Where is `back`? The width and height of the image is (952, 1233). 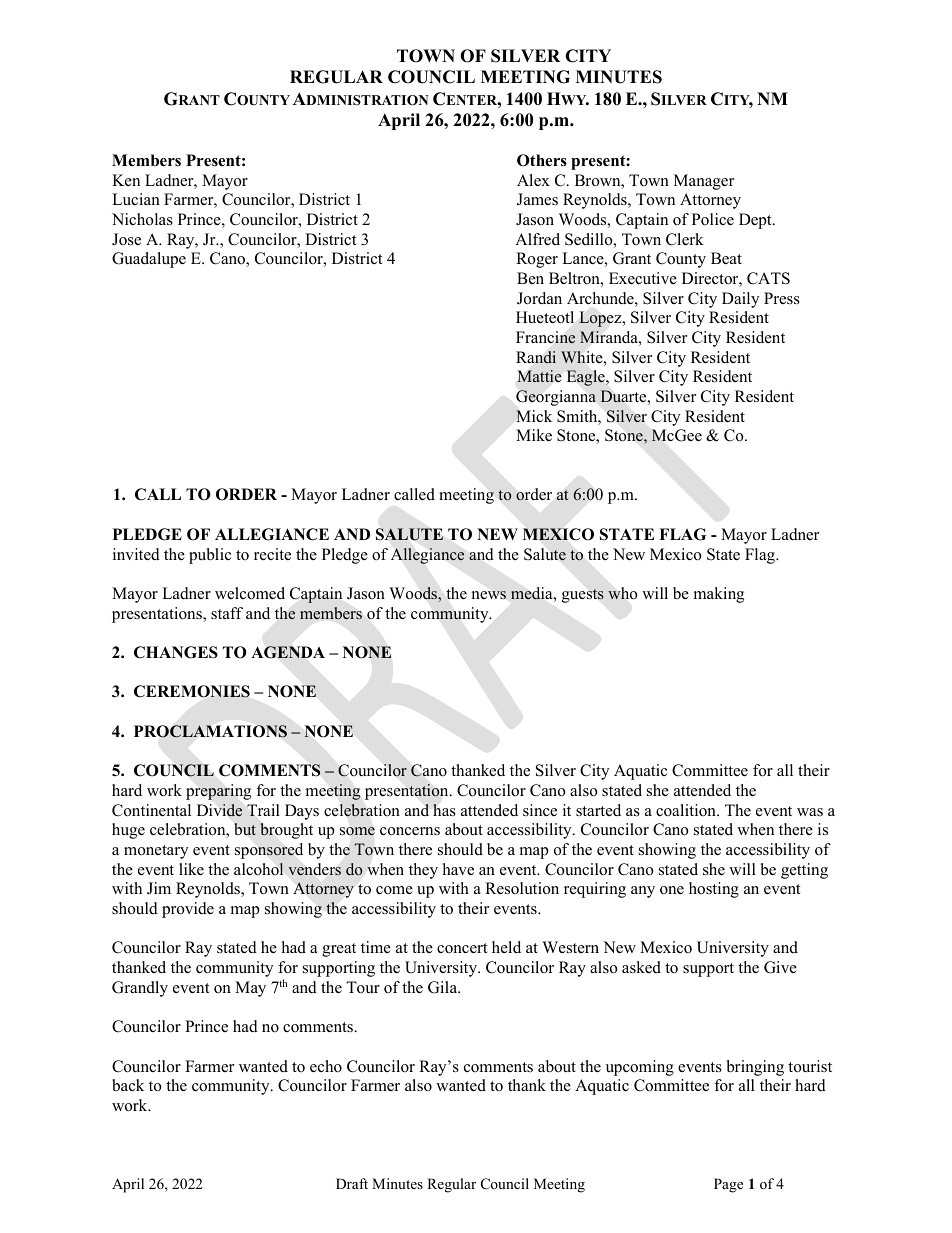 back is located at coordinates (128, 1085).
